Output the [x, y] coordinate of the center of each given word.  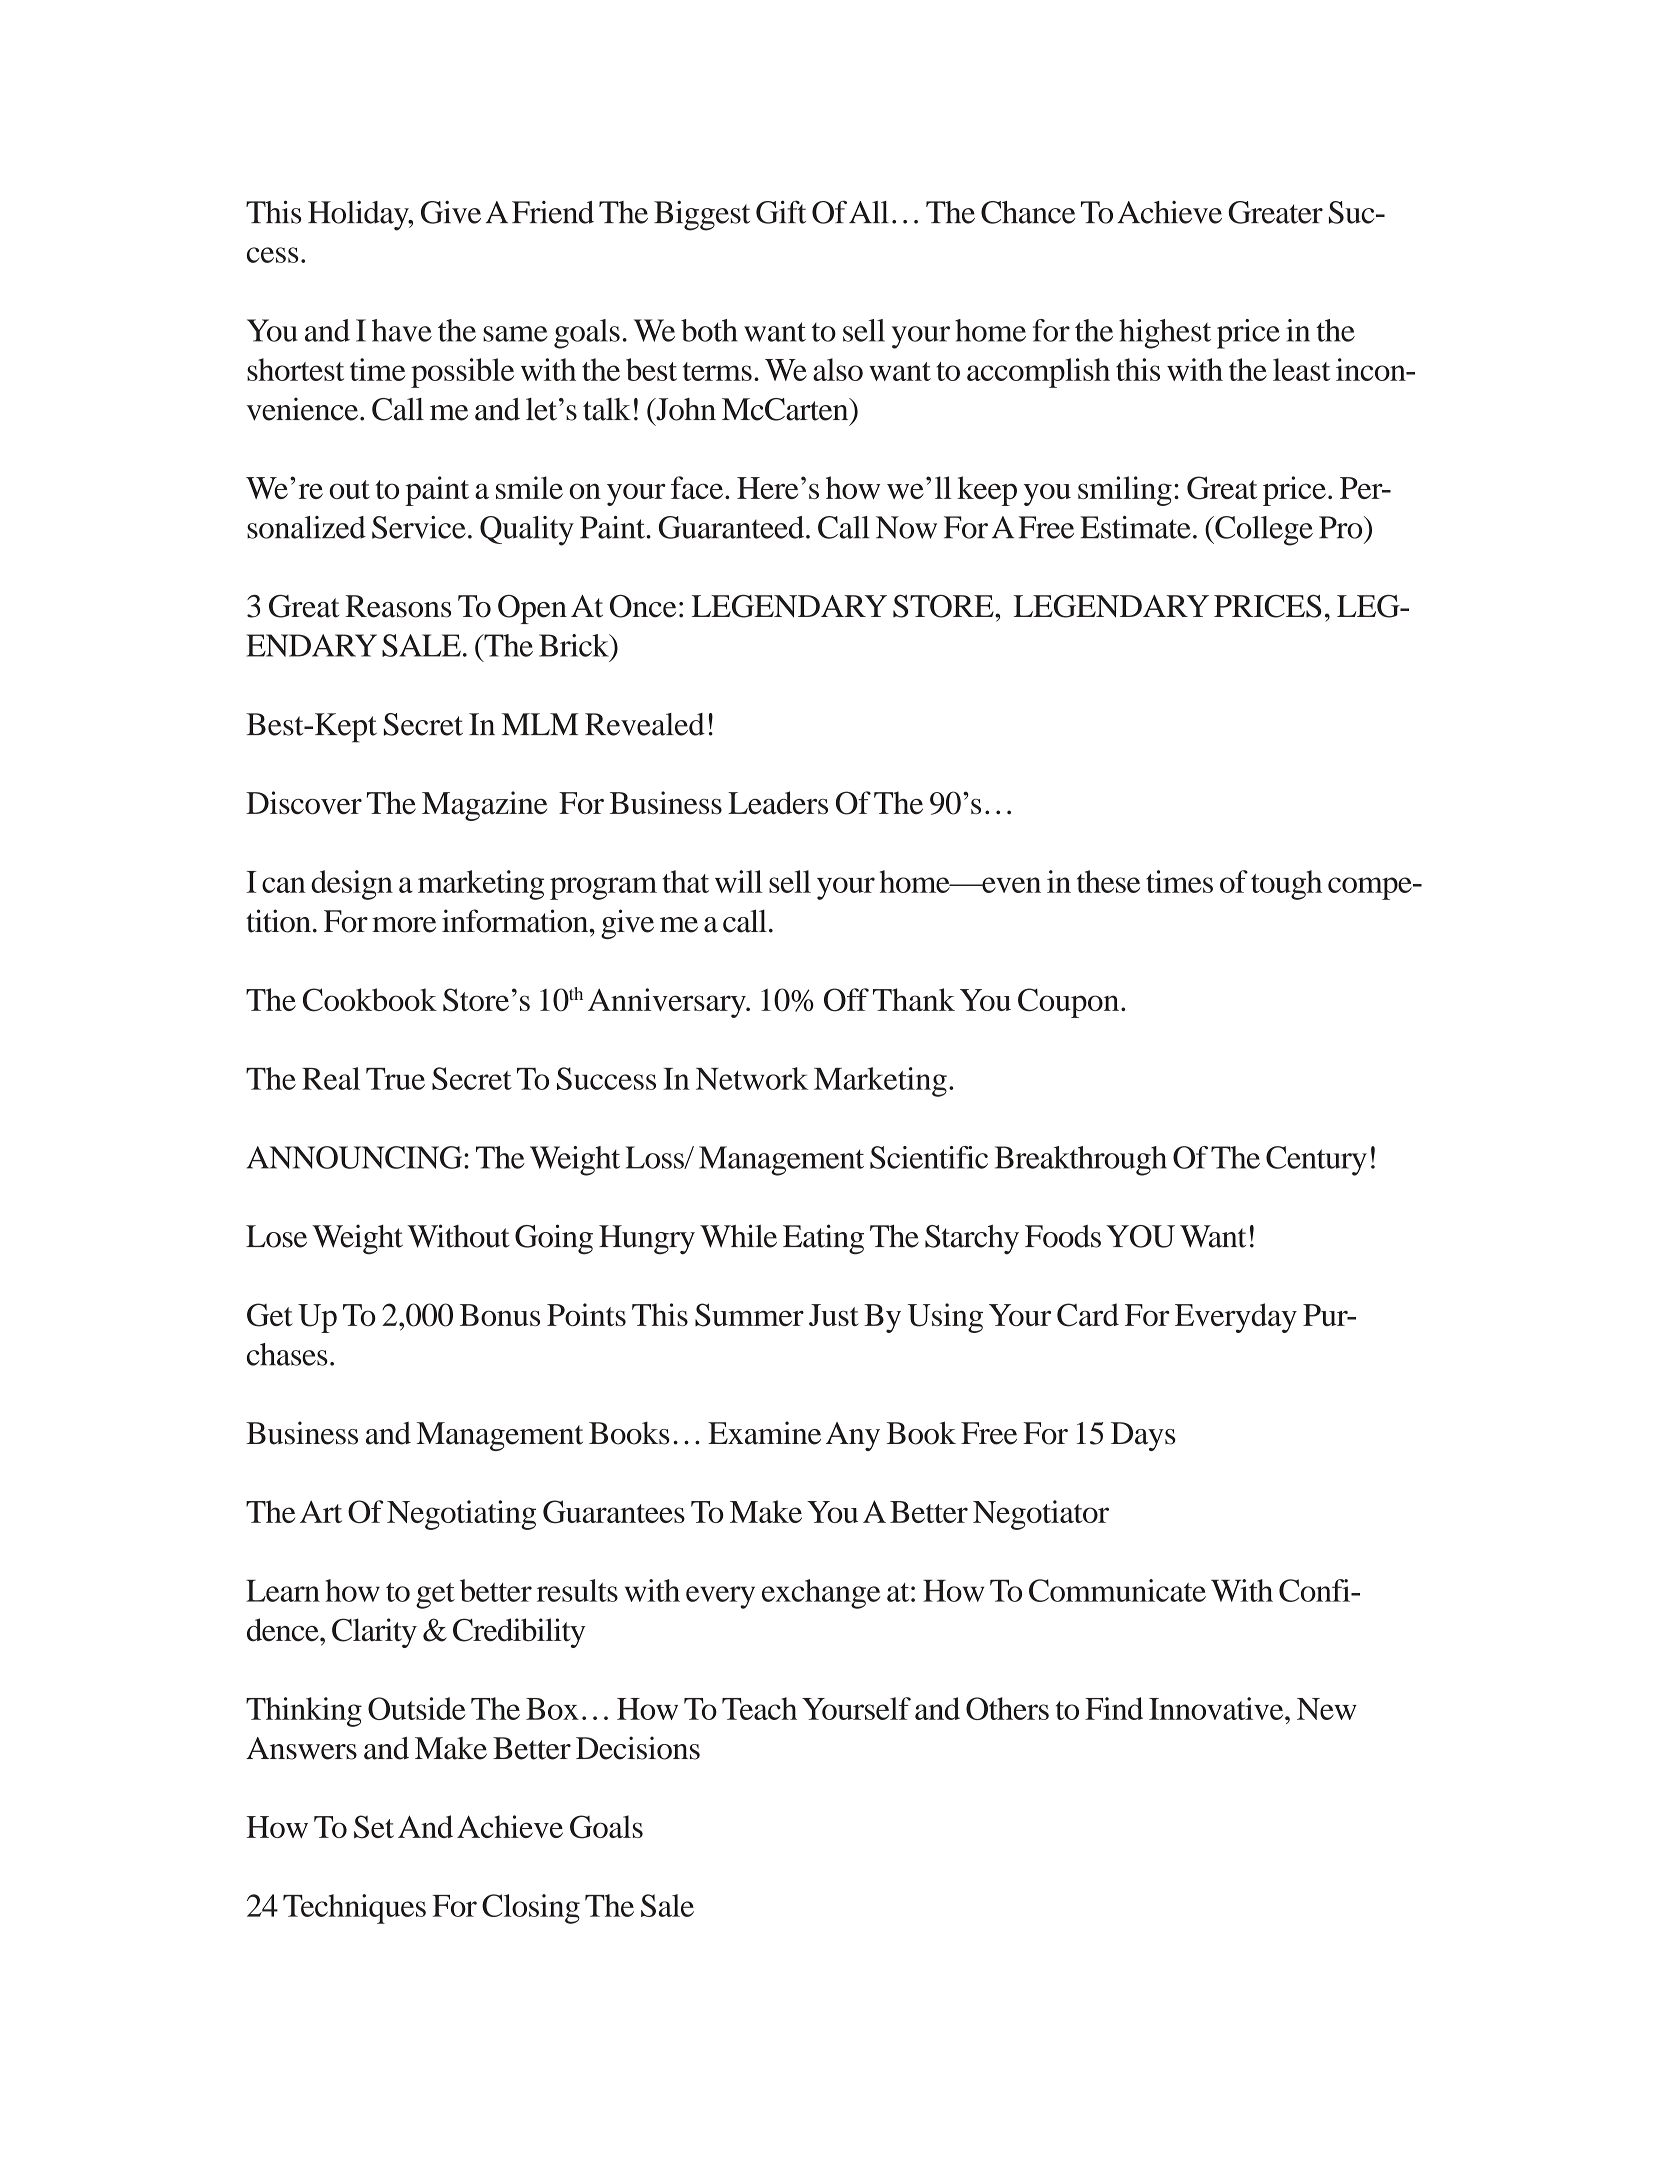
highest [1165, 334]
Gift [781, 212]
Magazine [484, 806]
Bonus [500, 1315]
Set [374, 1827]
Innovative [1217, 1708]
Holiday [359, 216]
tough [1286, 885]
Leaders [778, 802]
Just [834, 1315]
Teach [759, 1708]
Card [1088, 1315]
